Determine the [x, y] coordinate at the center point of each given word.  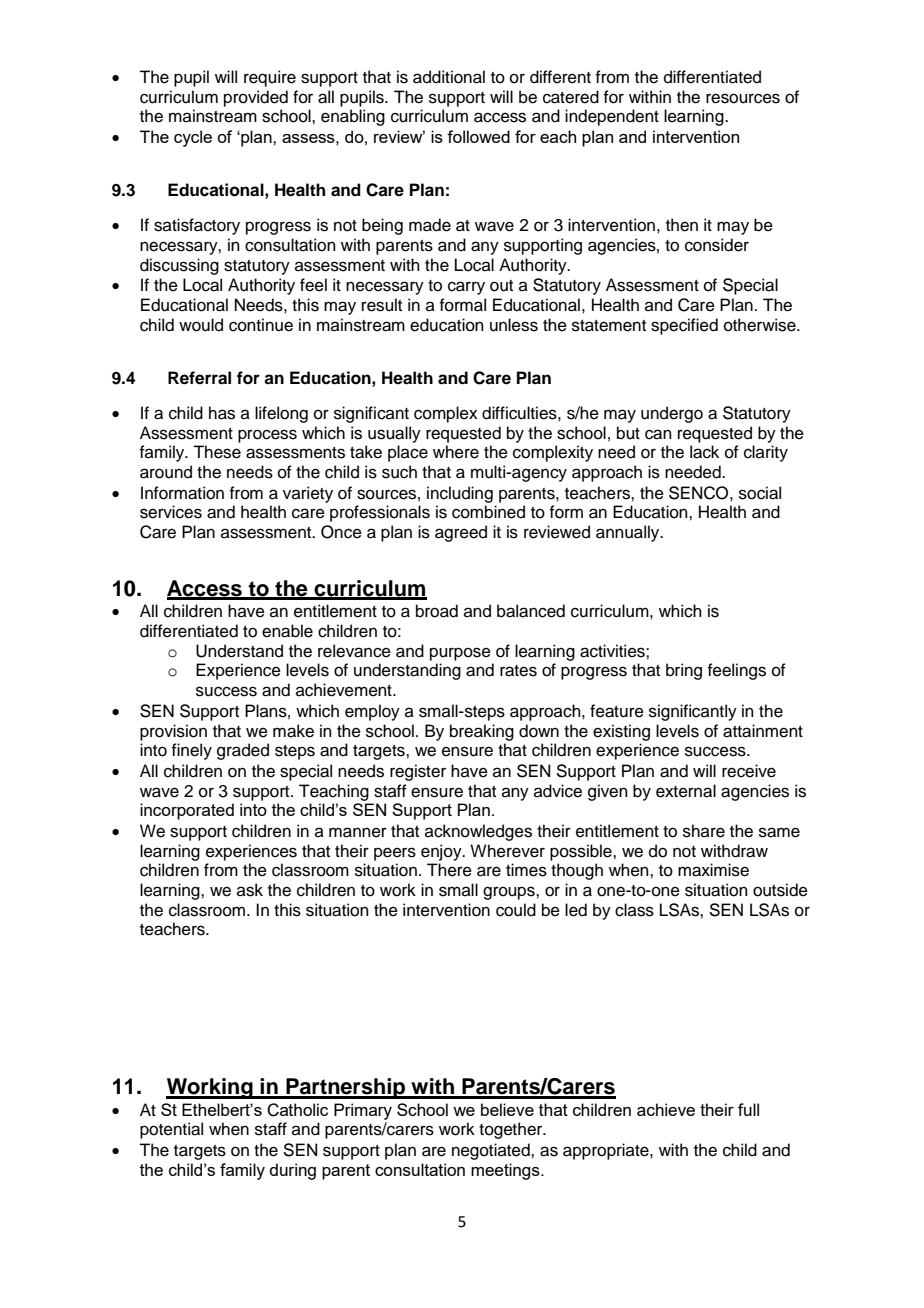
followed [478, 136]
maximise [713, 870]
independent [612, 117]
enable [287, 631]
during [292, 1171]
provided [256, 98]
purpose [460, 654]
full [748, 1109]
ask [250, 890]
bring [684, 671]
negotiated [492, 1151]
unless [514, 325]
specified [684, 326]
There [449, 870]
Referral [199, 378]
